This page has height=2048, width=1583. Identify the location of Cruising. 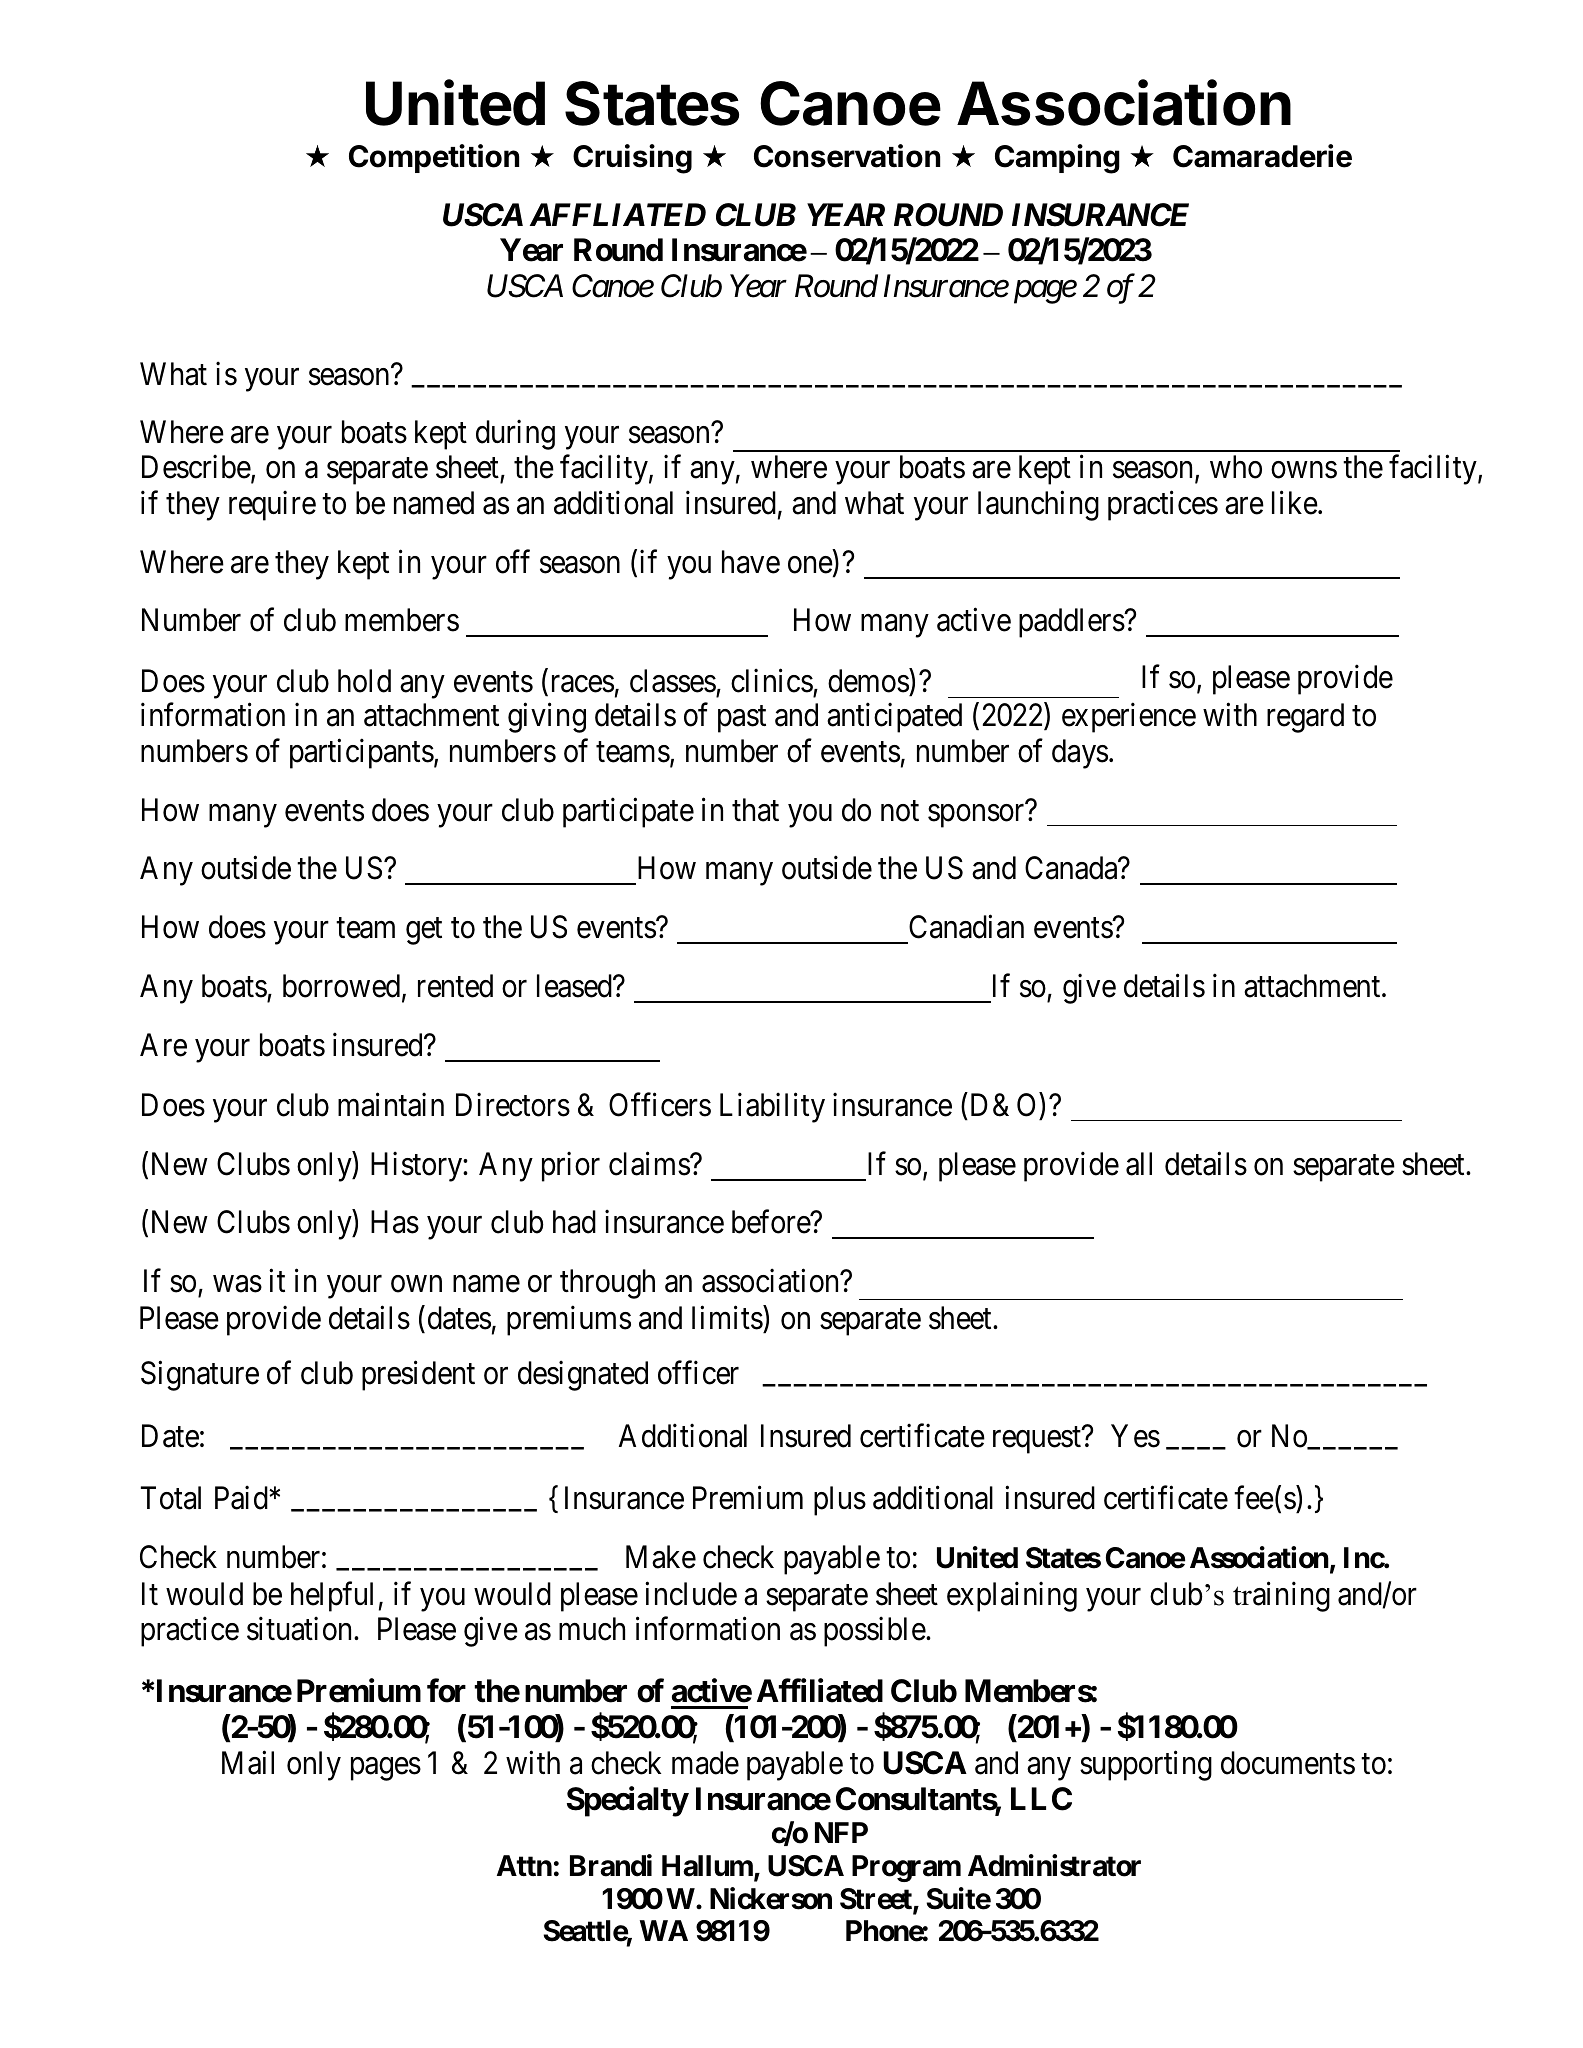
(632, 159).
